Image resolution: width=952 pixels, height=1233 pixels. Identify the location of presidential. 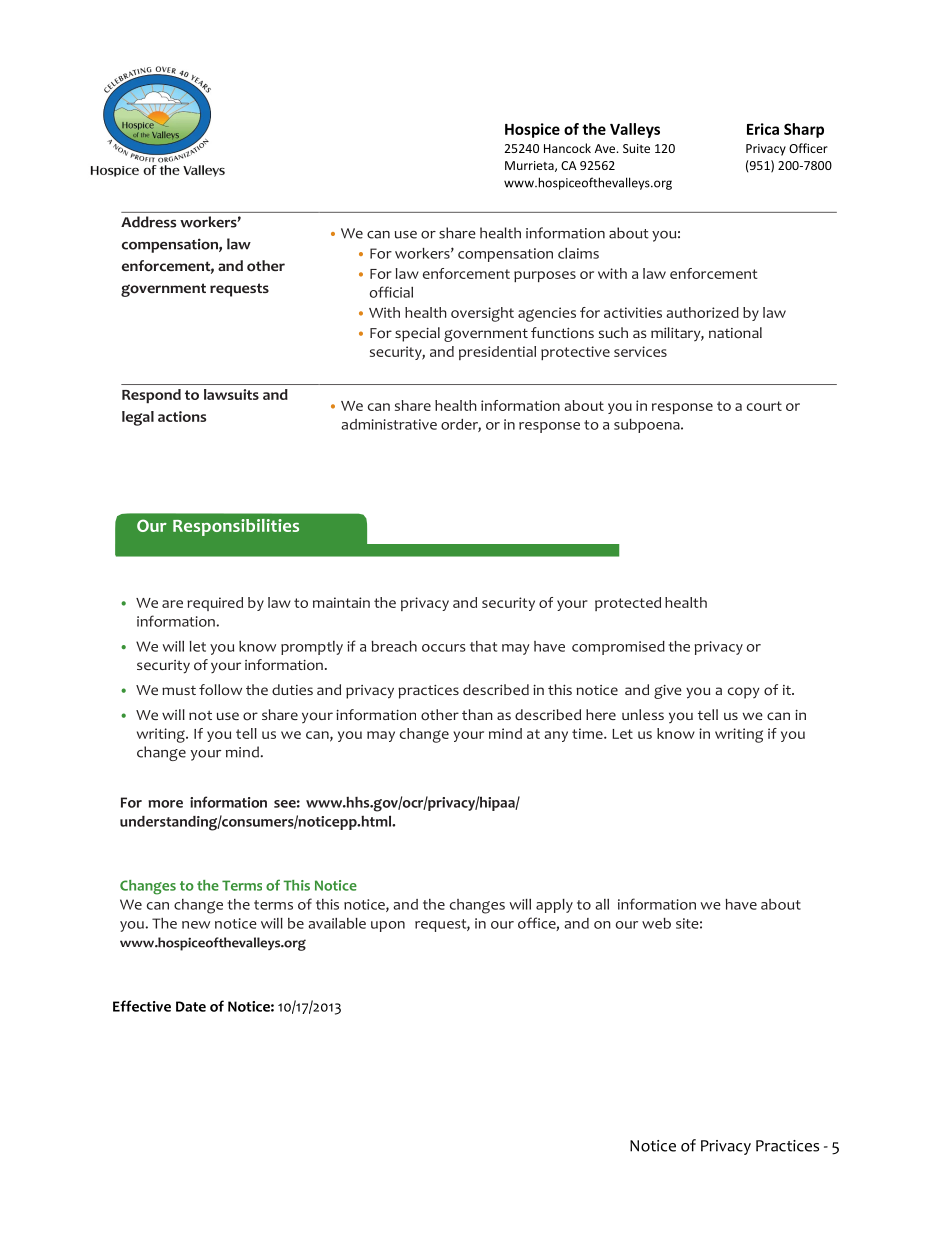
(497, 353).
